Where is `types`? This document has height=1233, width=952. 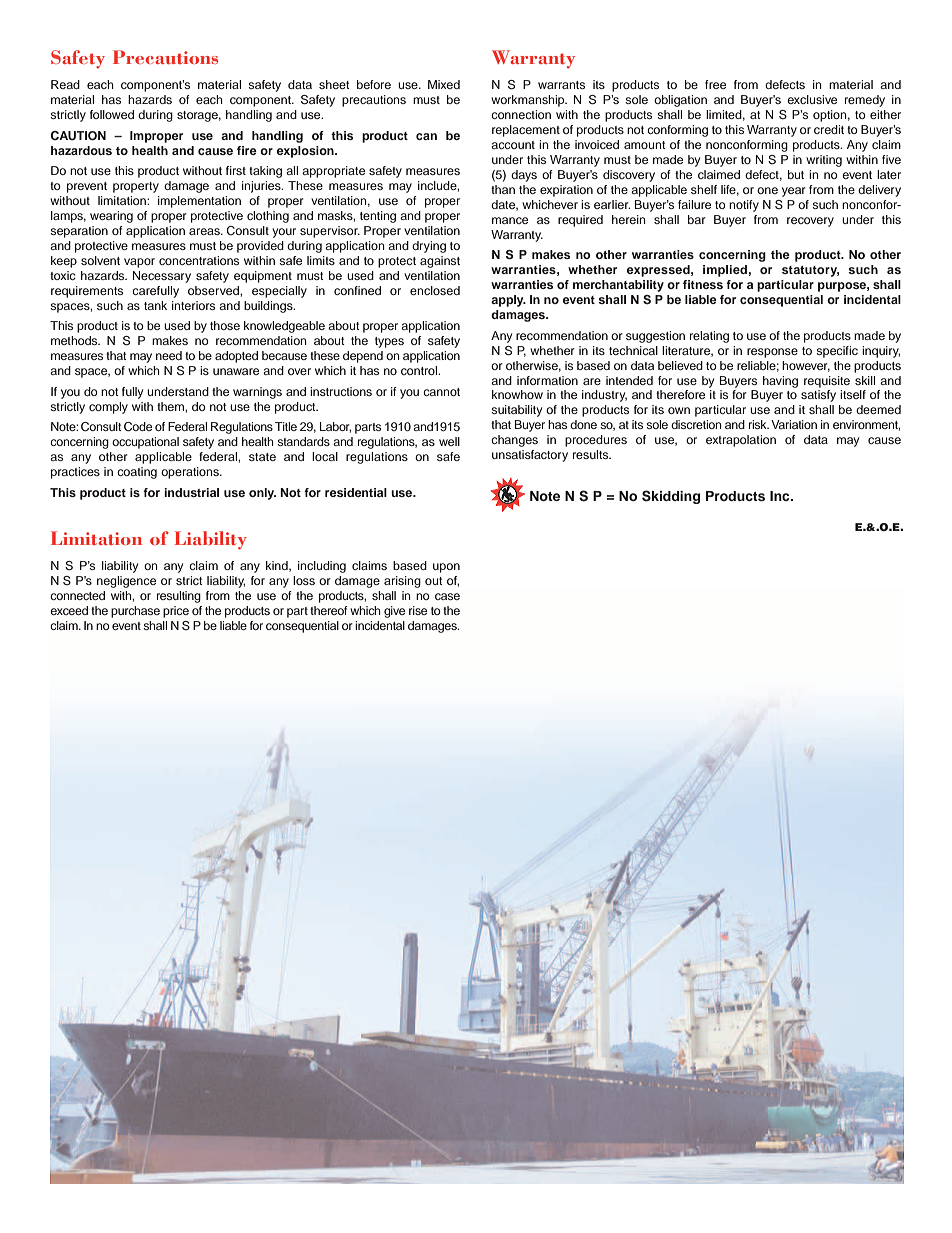 types is located at coordinates (389, 342).
